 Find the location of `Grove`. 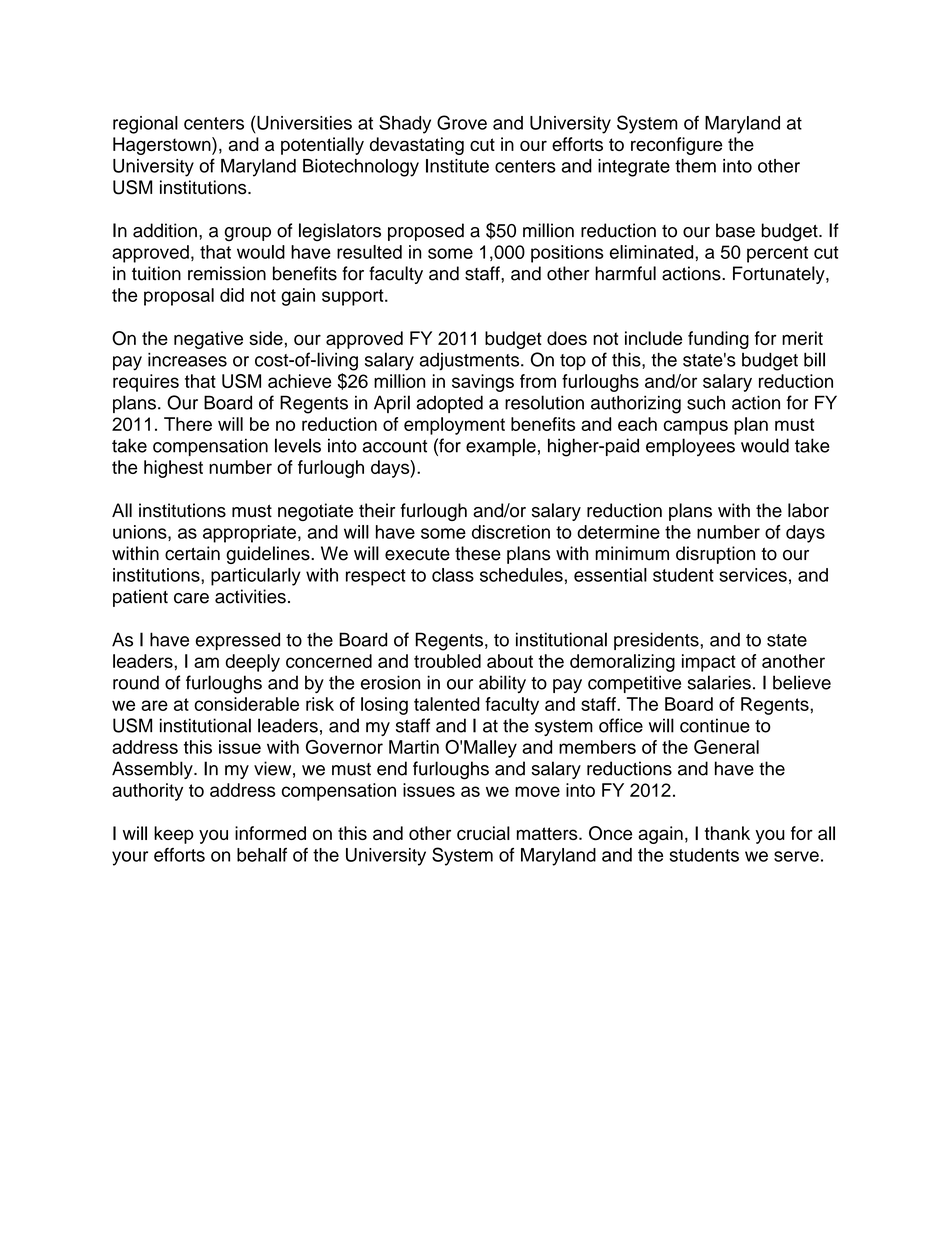

Grove is located at coordinates (462, 122).
